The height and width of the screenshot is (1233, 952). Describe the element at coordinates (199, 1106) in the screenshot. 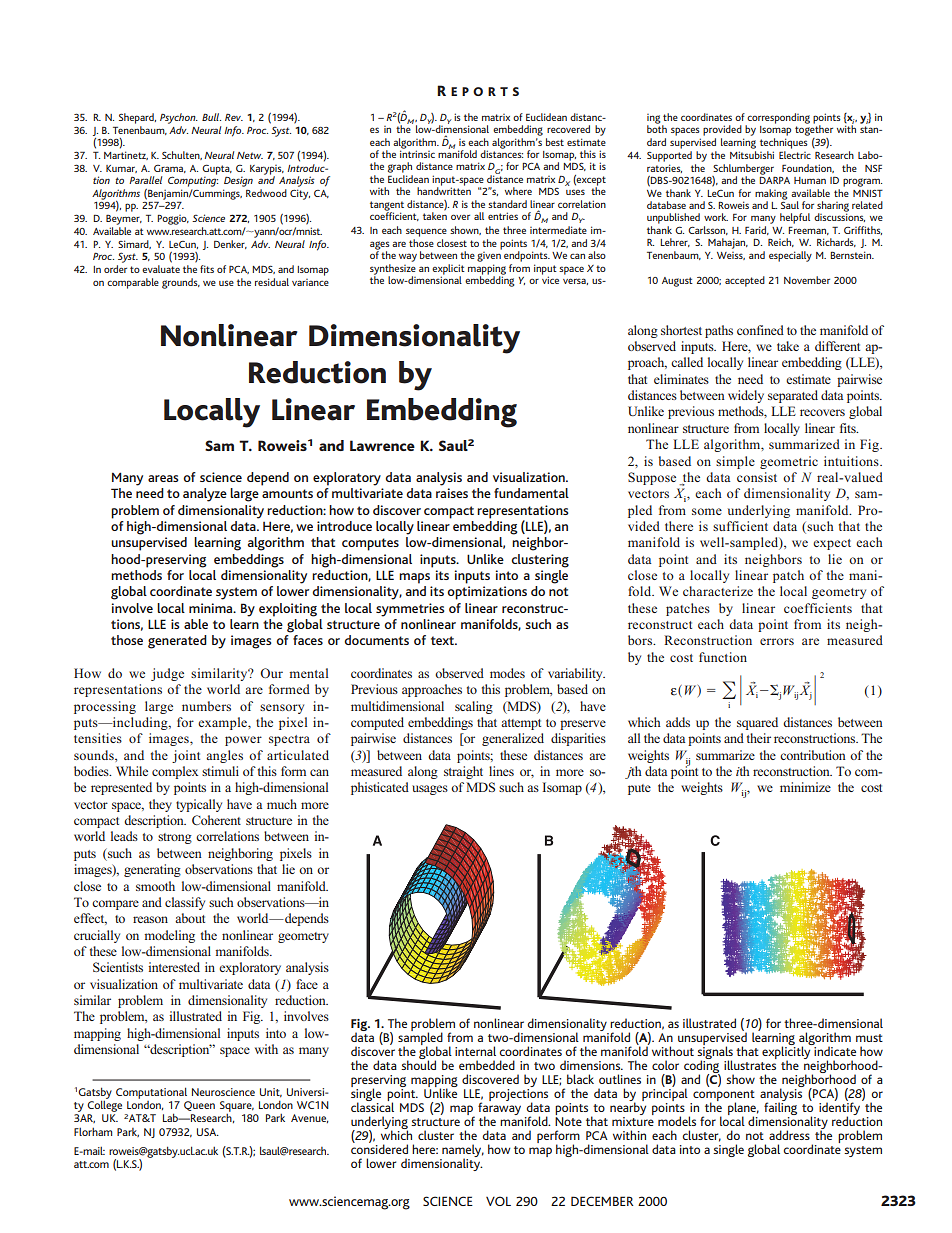

I see `Queen` at that location.
